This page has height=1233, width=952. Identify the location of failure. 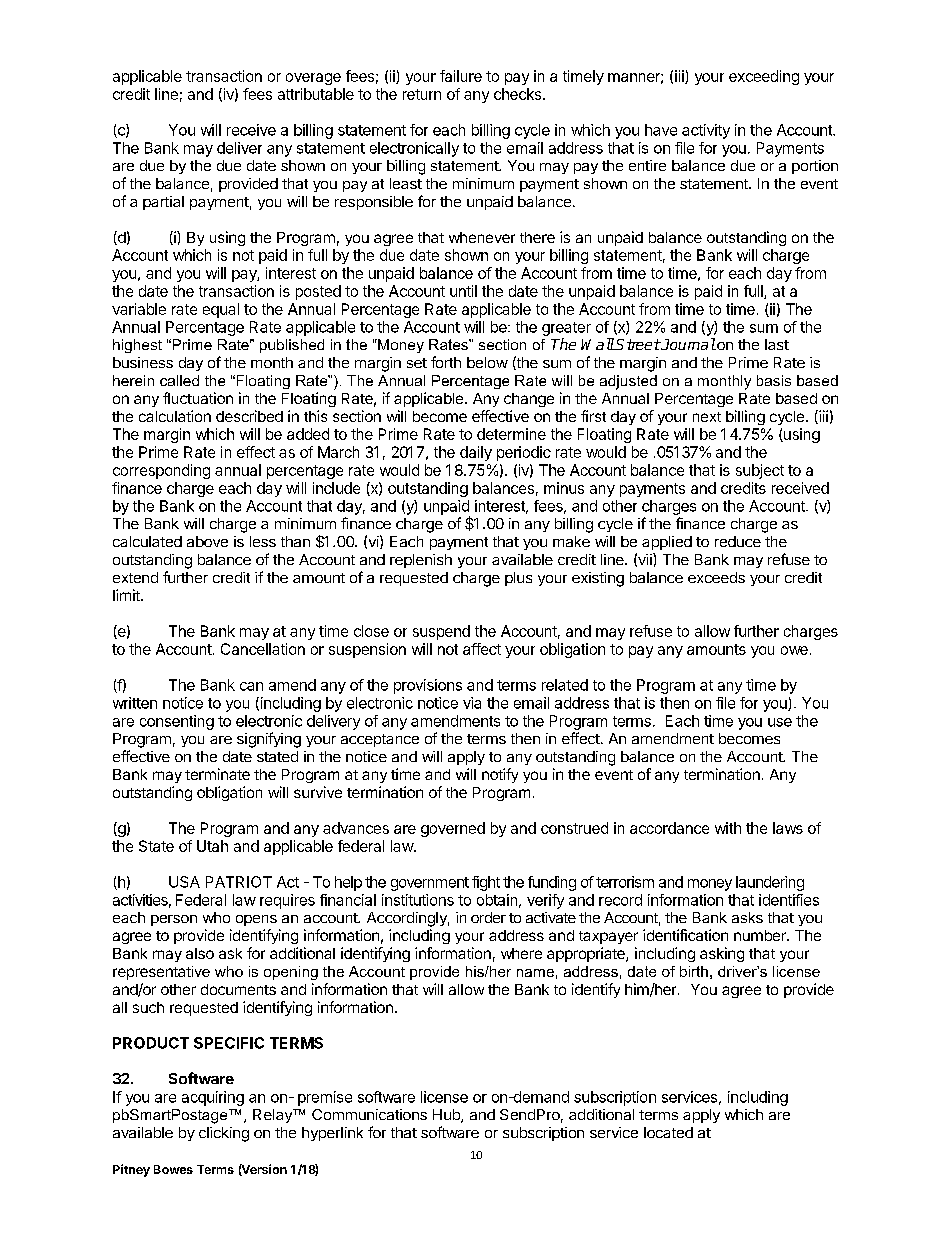
(461, 76).
